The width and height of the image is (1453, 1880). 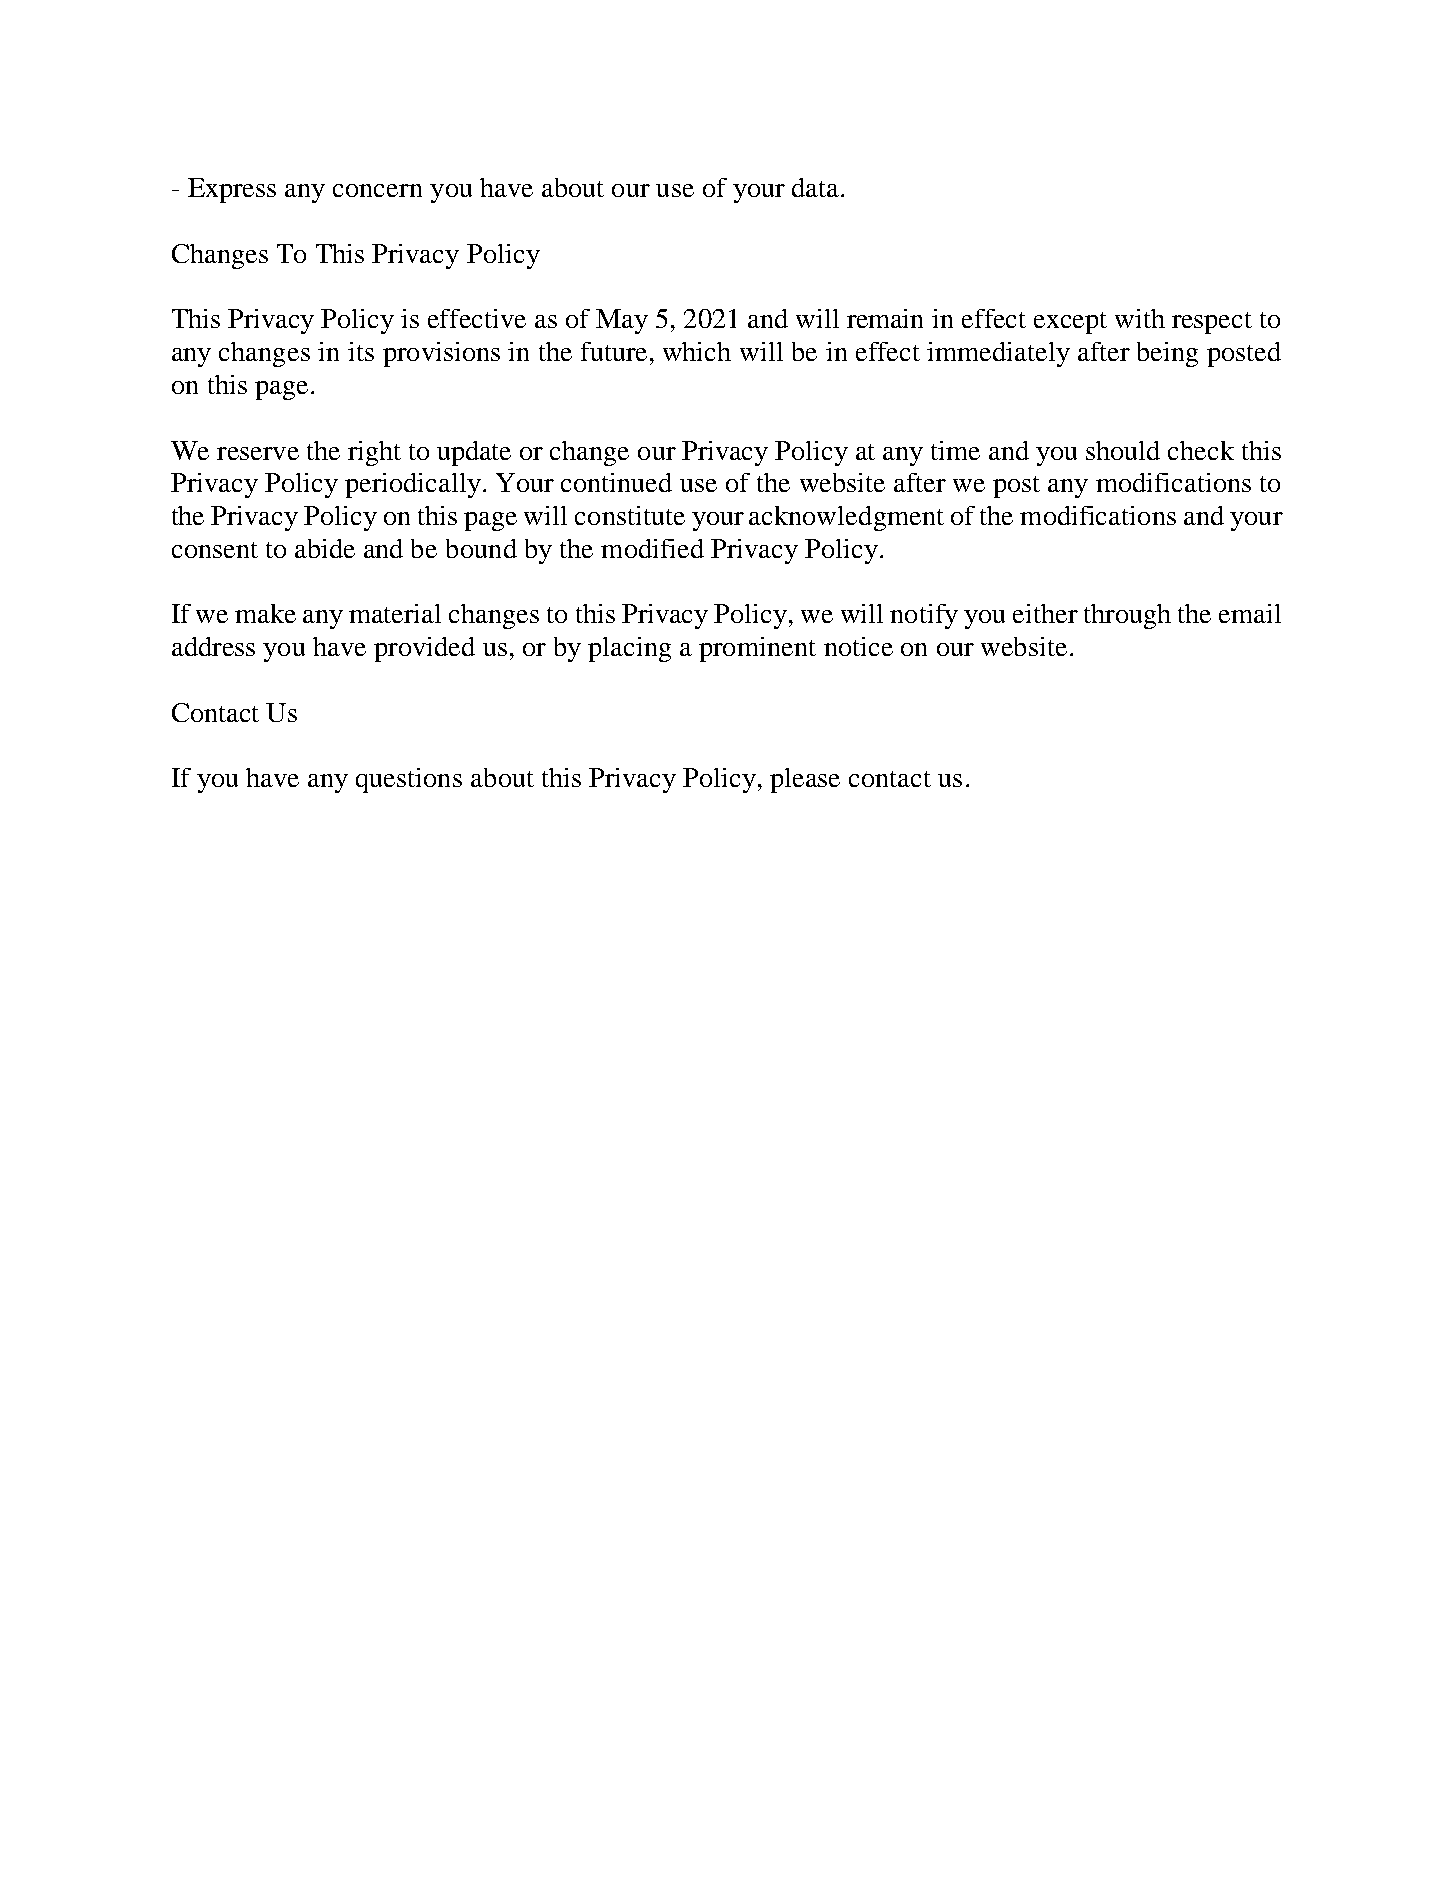 What do you see at coordinates (805, 780) in the image?
I see `please` at bounding box center [805, 780].
